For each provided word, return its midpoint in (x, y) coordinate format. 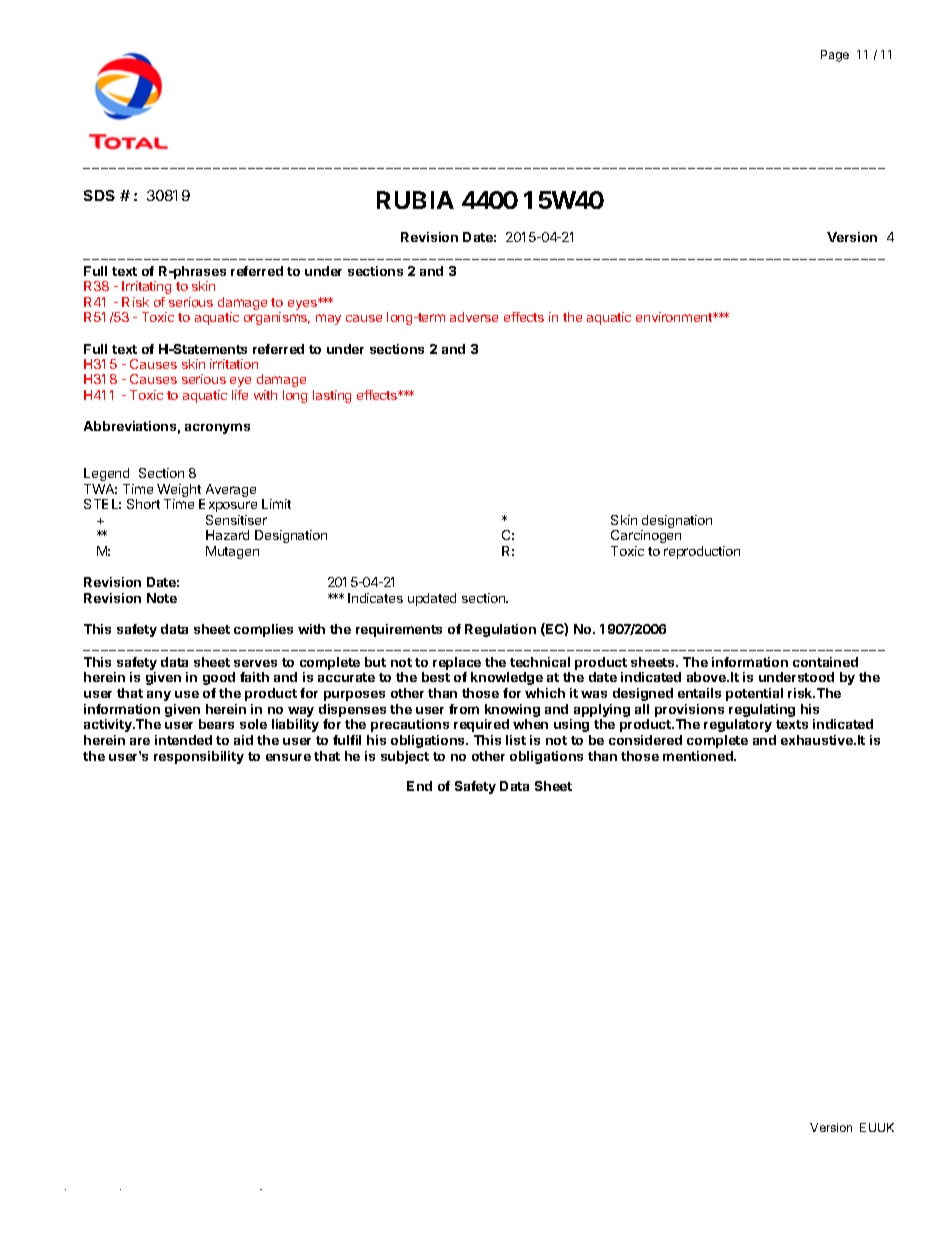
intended (183, 740)
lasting (332, 396)
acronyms (217, 428)
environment (675, 317)
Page (835, 56)
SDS (99, 195)
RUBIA (415, 200)
